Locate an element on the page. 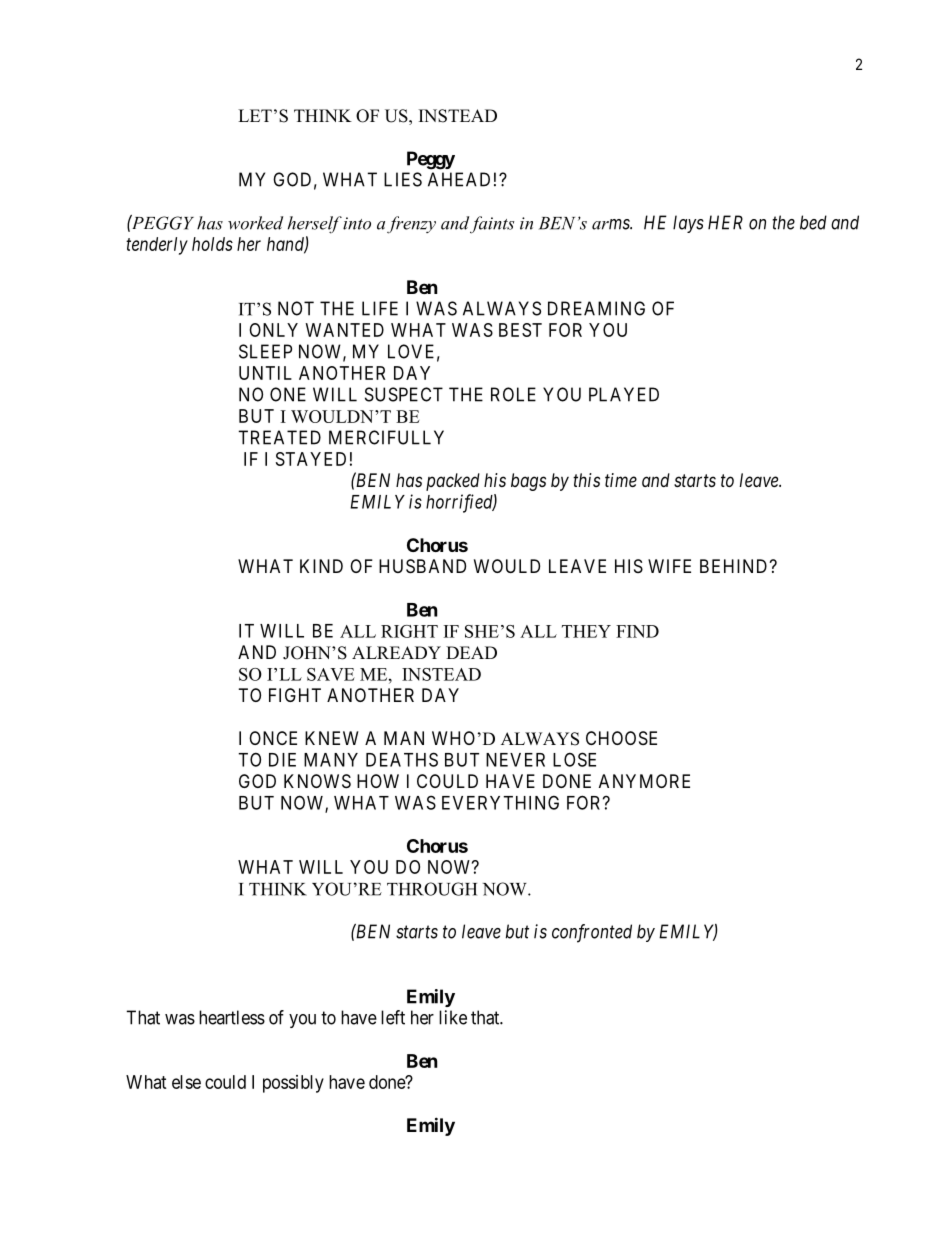  EVERYTHING is located at coordinates (500, 802).
